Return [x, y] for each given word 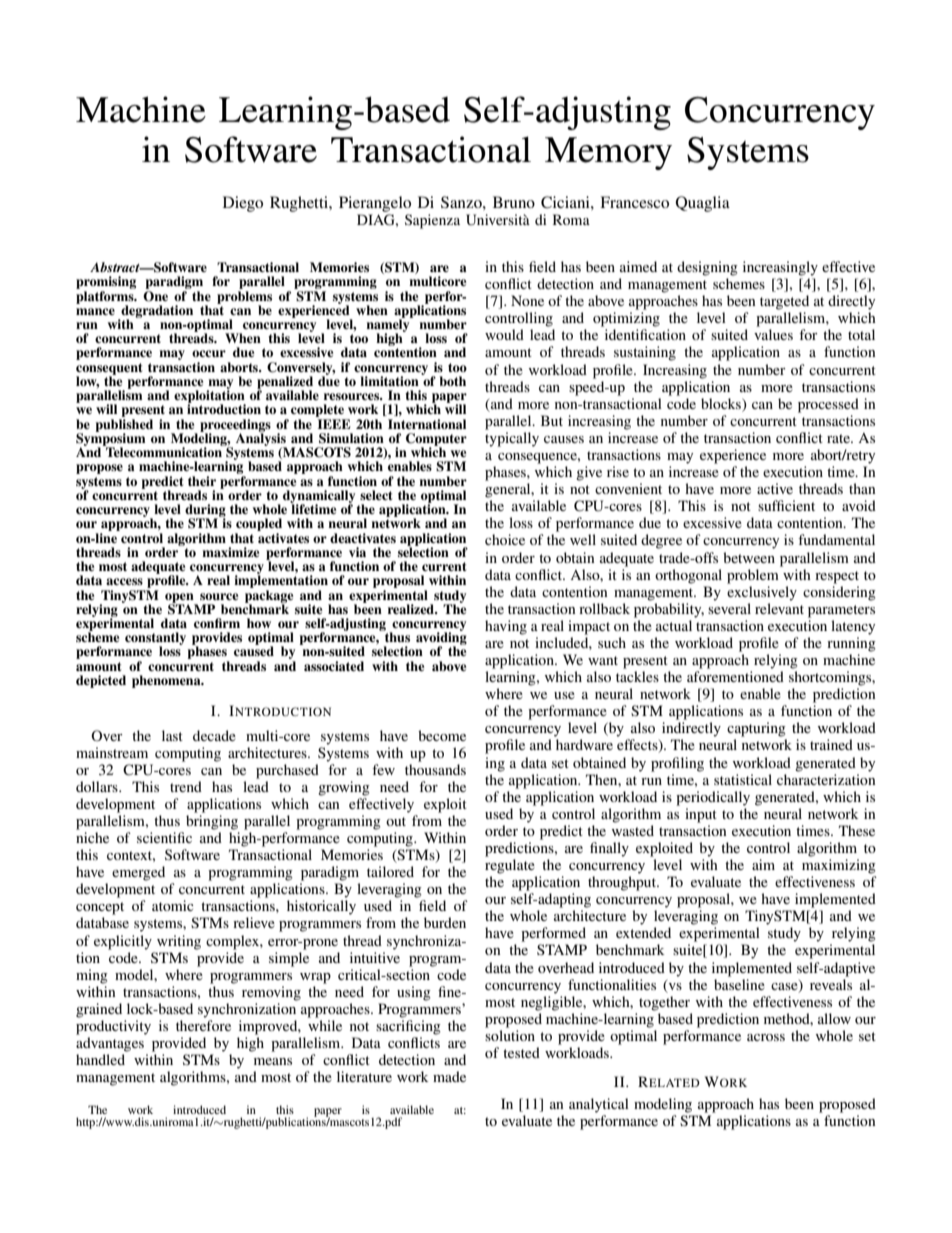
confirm [217, 623]
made [449, 1076]
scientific [164, 837]
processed [828, 405]
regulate [510, 866]
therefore [203, 1025]
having [506, 627]
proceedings [235, 426]
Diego [243, 204]
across [766, 1037]
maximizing [839, 866]
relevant [779, 608]
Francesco [634, 202]
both [452, 381]
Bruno [514, 202]
